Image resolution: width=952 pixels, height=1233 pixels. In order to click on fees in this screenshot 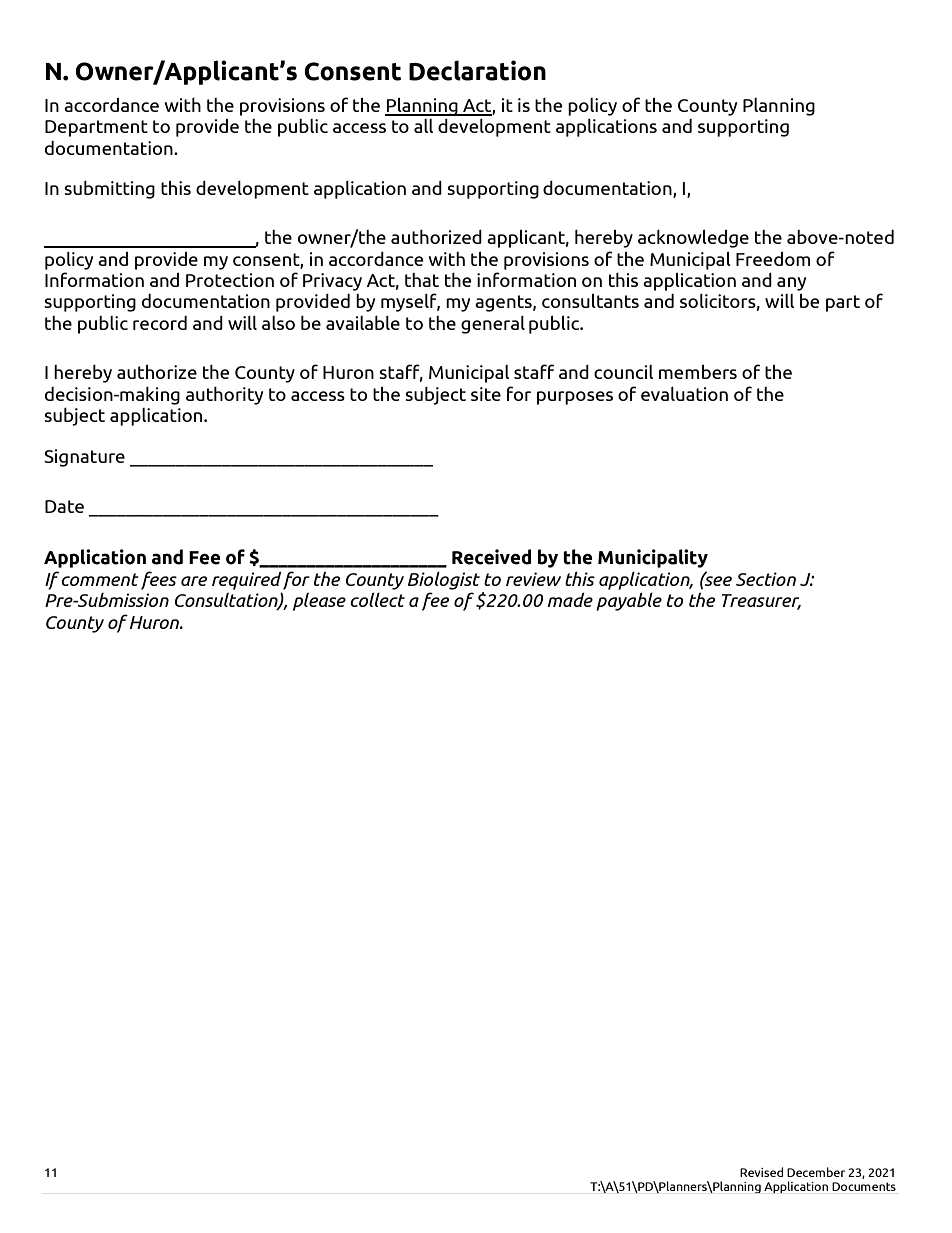, I will do `click(159, 580)`.
